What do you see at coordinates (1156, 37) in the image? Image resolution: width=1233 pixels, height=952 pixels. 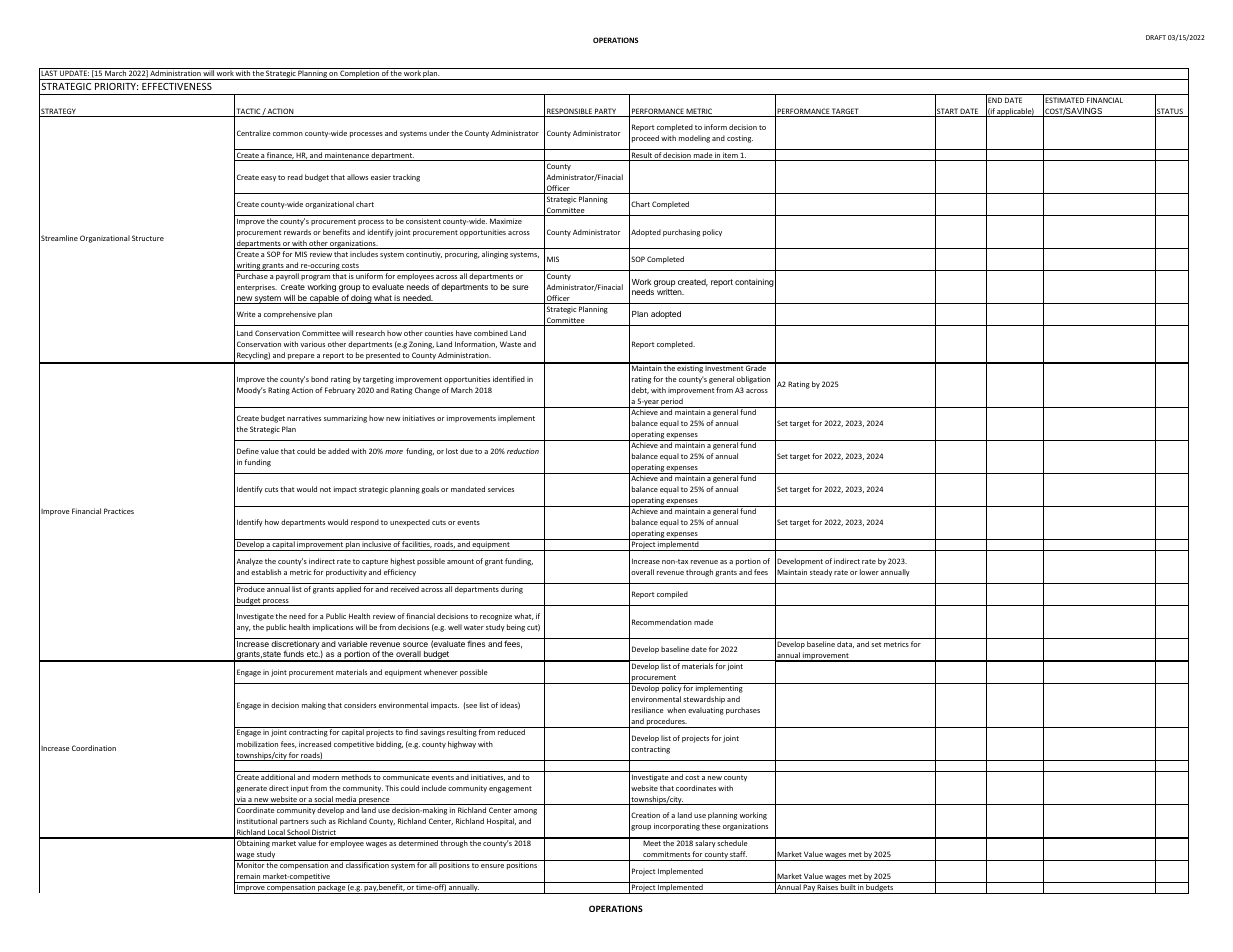 I see `DRAFT` at bounding box center [1156, 37].
